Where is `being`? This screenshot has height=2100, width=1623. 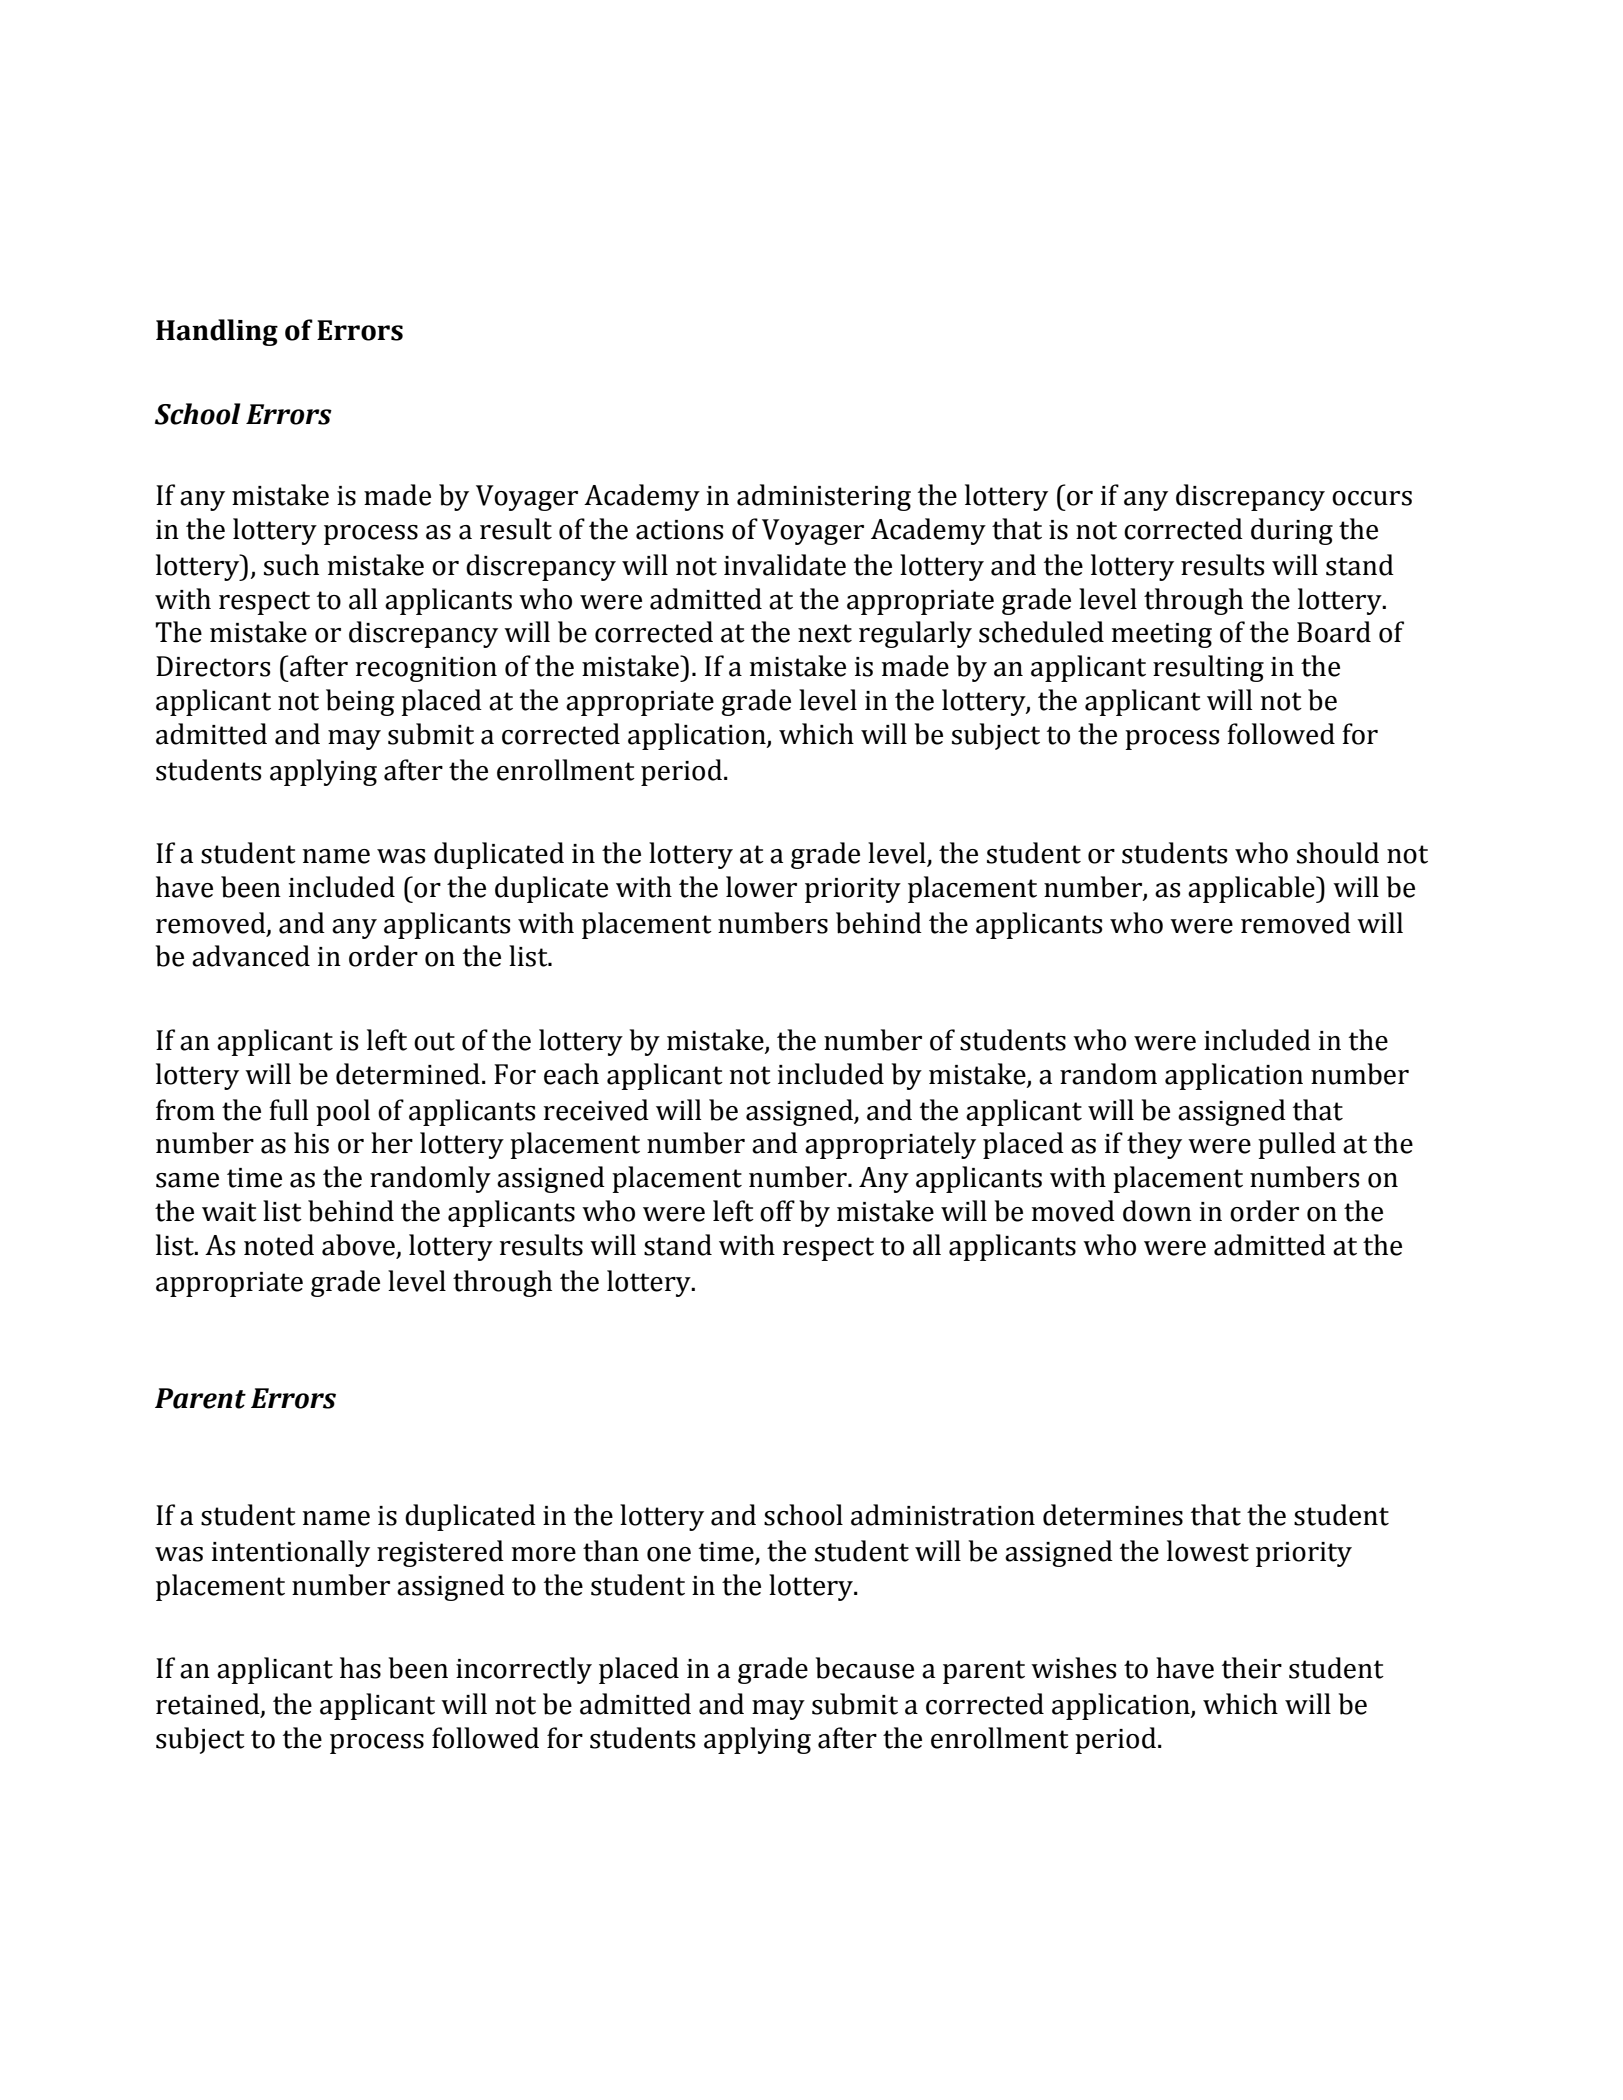 being is located at coordinates (360, 702).
